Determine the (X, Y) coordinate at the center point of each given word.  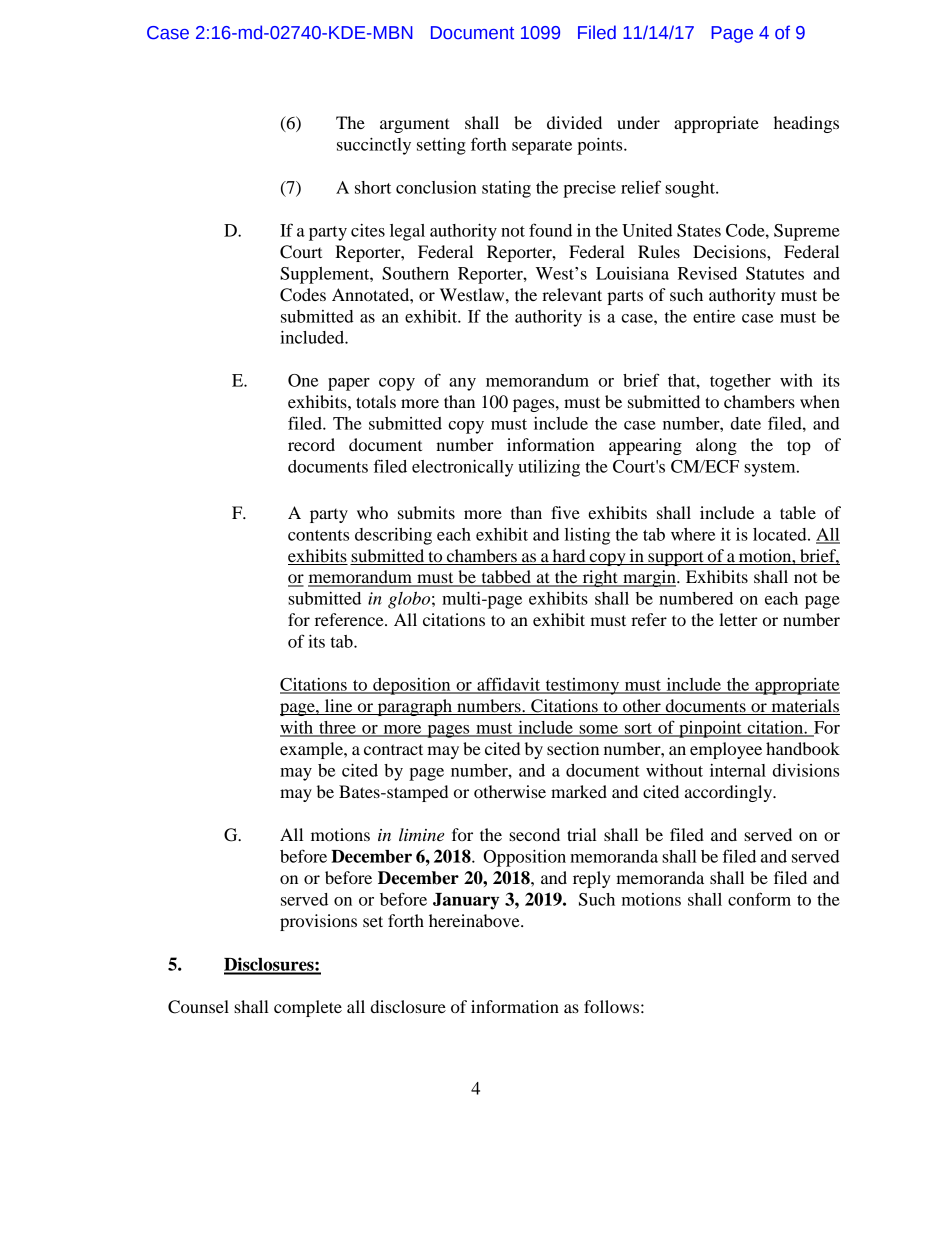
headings (806, 124)
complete (308, 1008)
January (466, 901)
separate (542, 147)
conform (759, 899)
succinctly (374, 146)
